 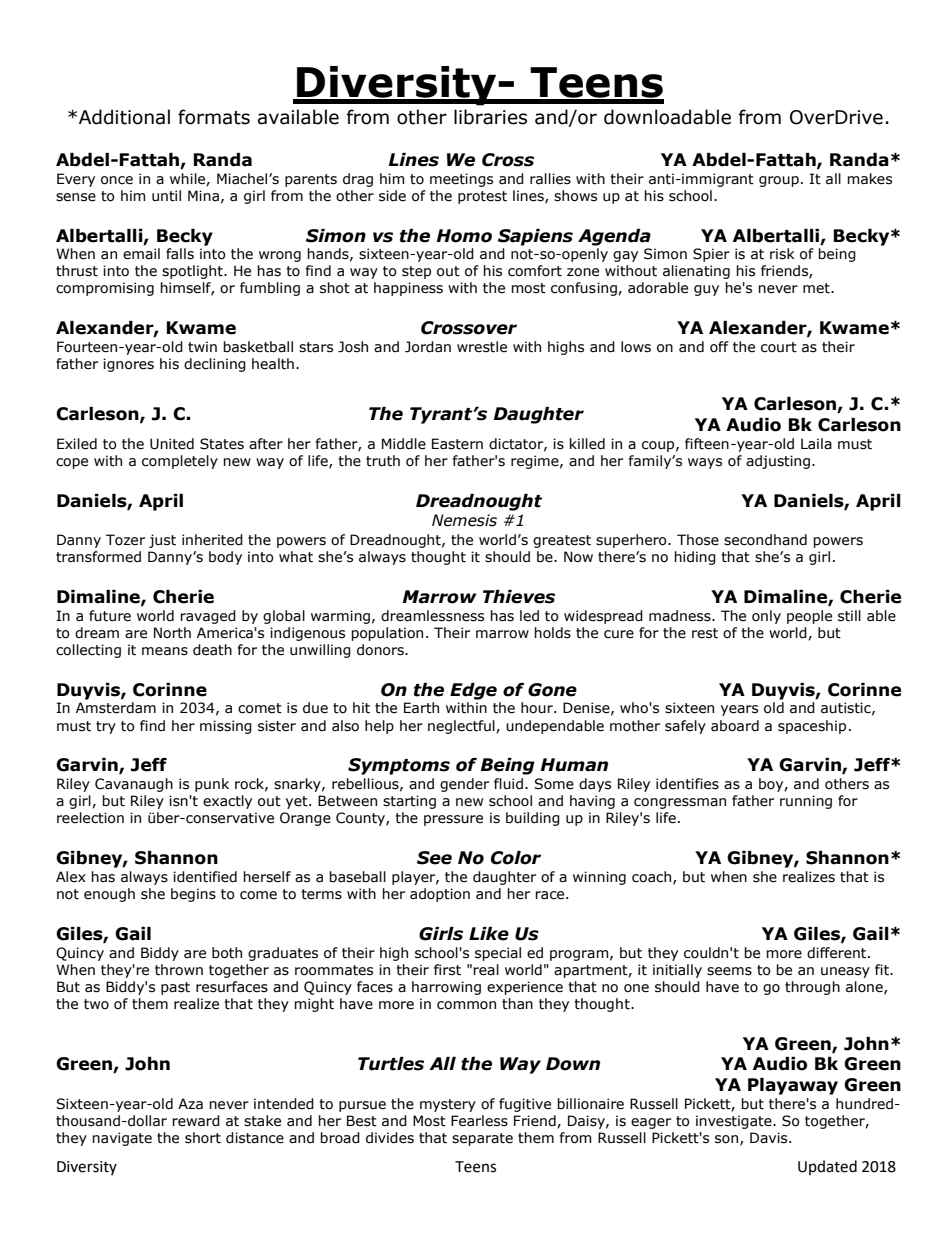 I want to click on group, so click(x=779, y=181).
